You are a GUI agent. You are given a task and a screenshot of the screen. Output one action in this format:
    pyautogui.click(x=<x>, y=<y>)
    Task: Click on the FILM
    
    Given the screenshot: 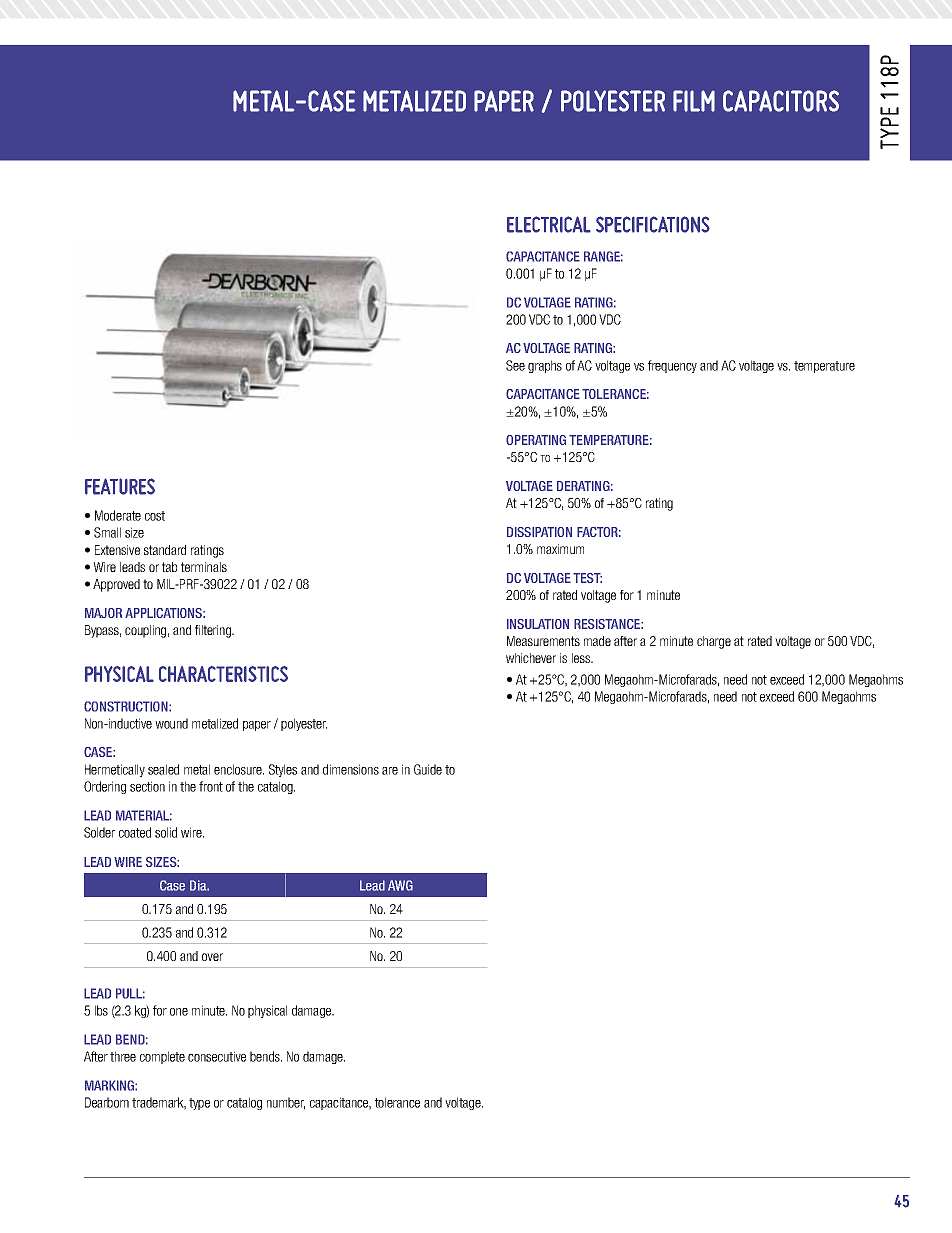 What is the action you would take?
    pyautogui.click(x=694, y=101)
